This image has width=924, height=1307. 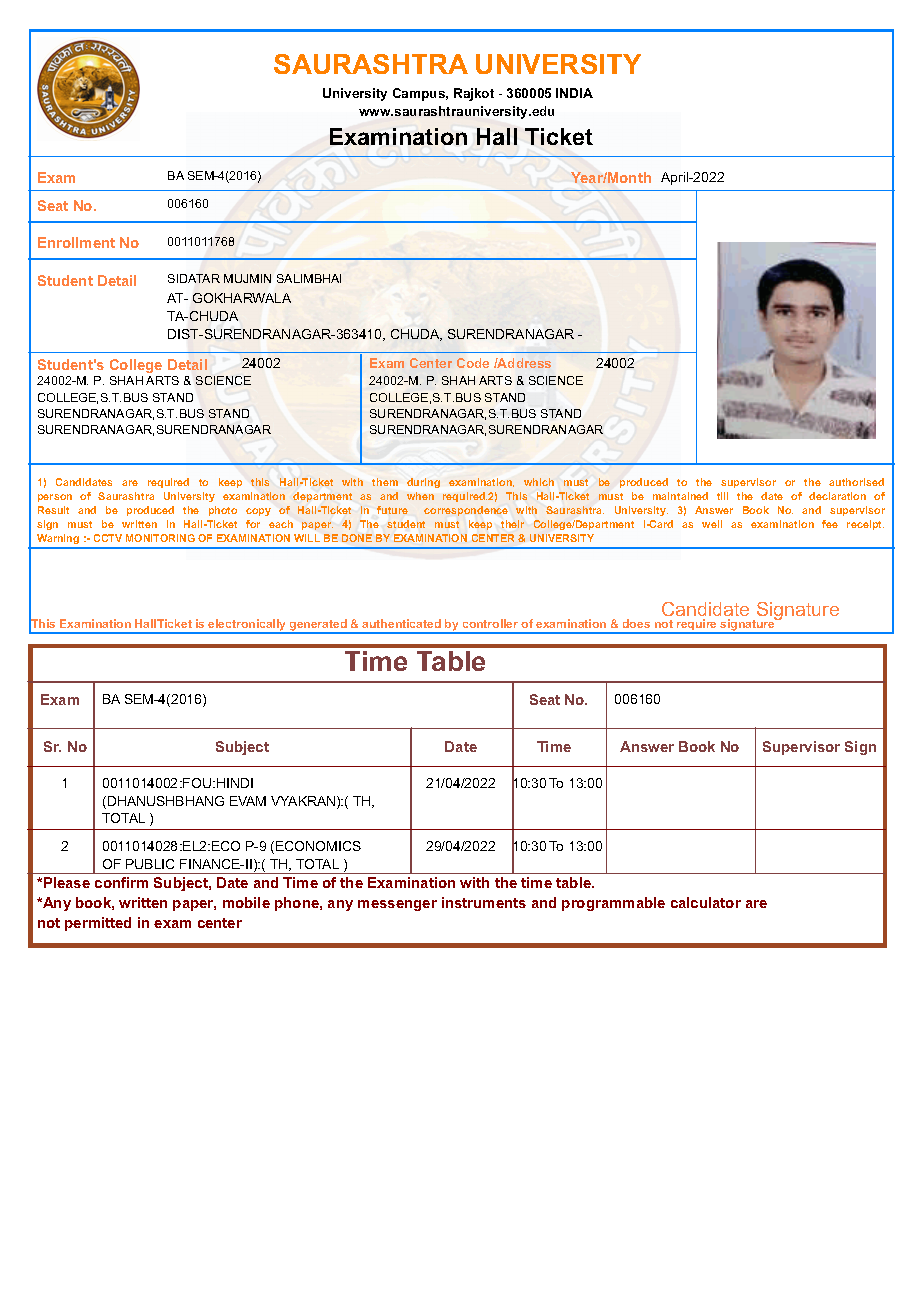 I want to click on controller, so click(x=490, y=623).
